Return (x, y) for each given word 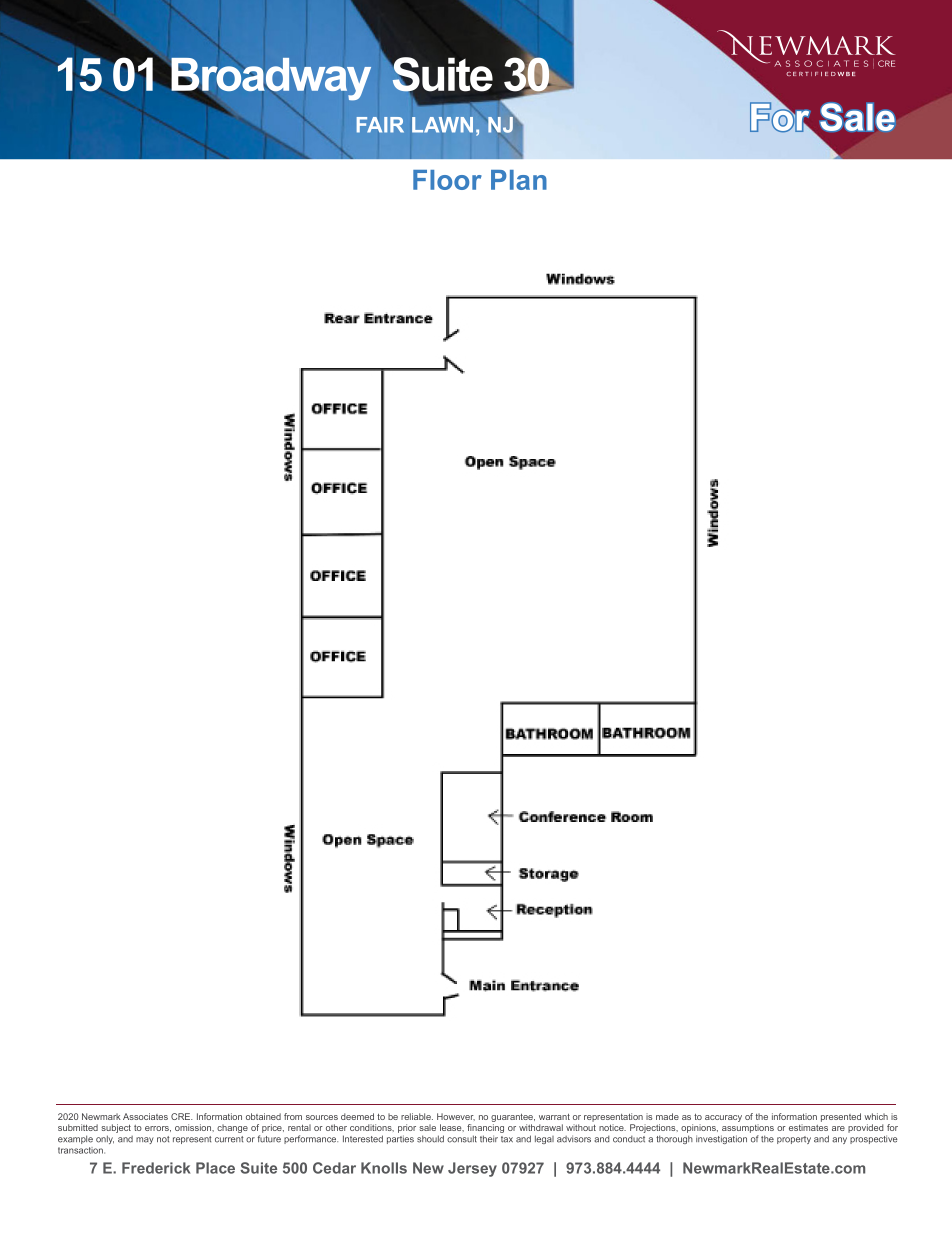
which (876, 1116)
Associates (145, 1116)
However (456, 1117)
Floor (447, 180)
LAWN (442, 125)
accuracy (723, 1118)
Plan (519, 180)
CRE (182, 1116)
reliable (417, 1116)
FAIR (380, 125)
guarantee (513, 1118)
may (145, 1140)
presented (841, 1117)
